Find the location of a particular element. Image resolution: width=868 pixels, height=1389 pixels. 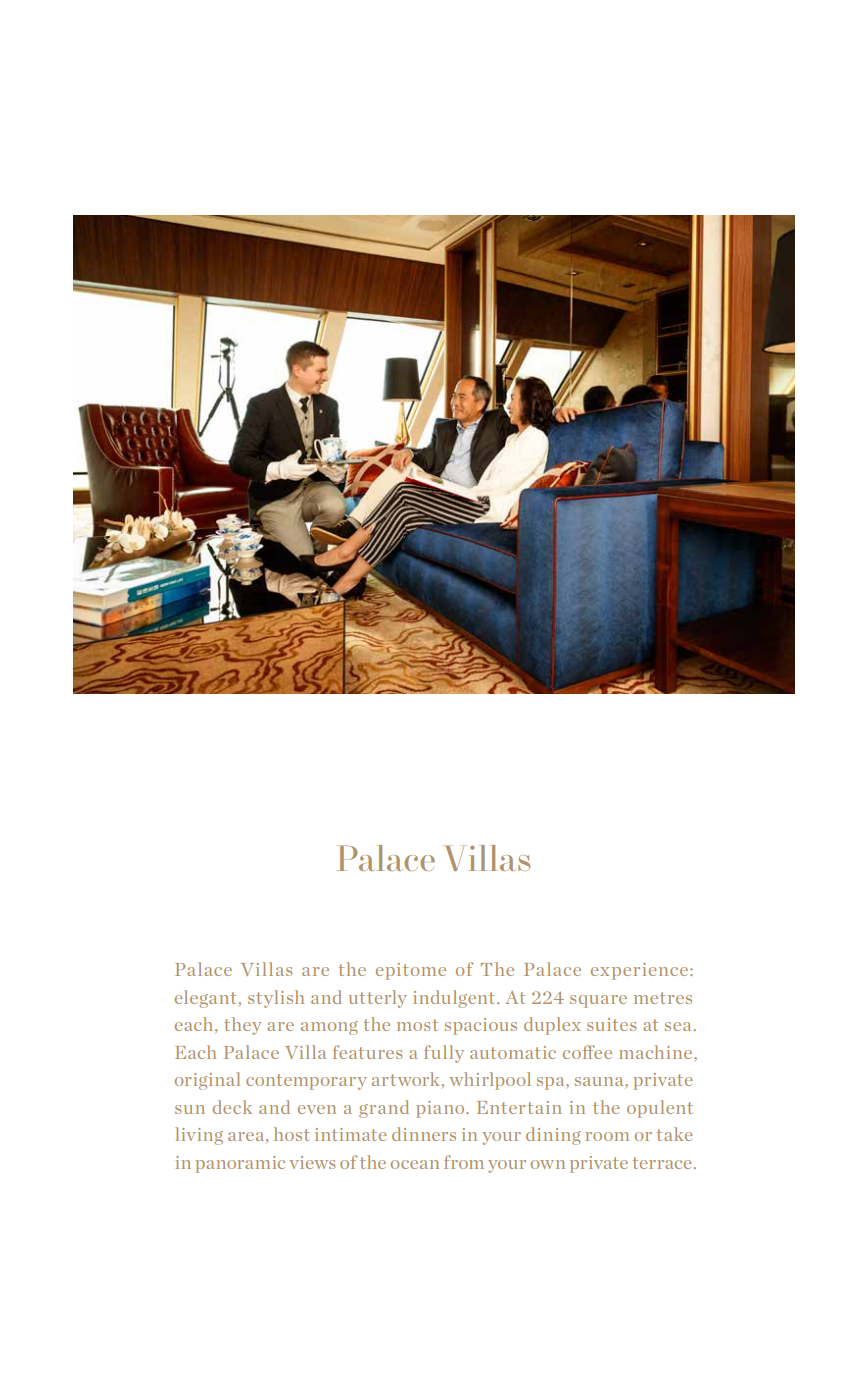

fully is located at coordinates (444, 1054).
